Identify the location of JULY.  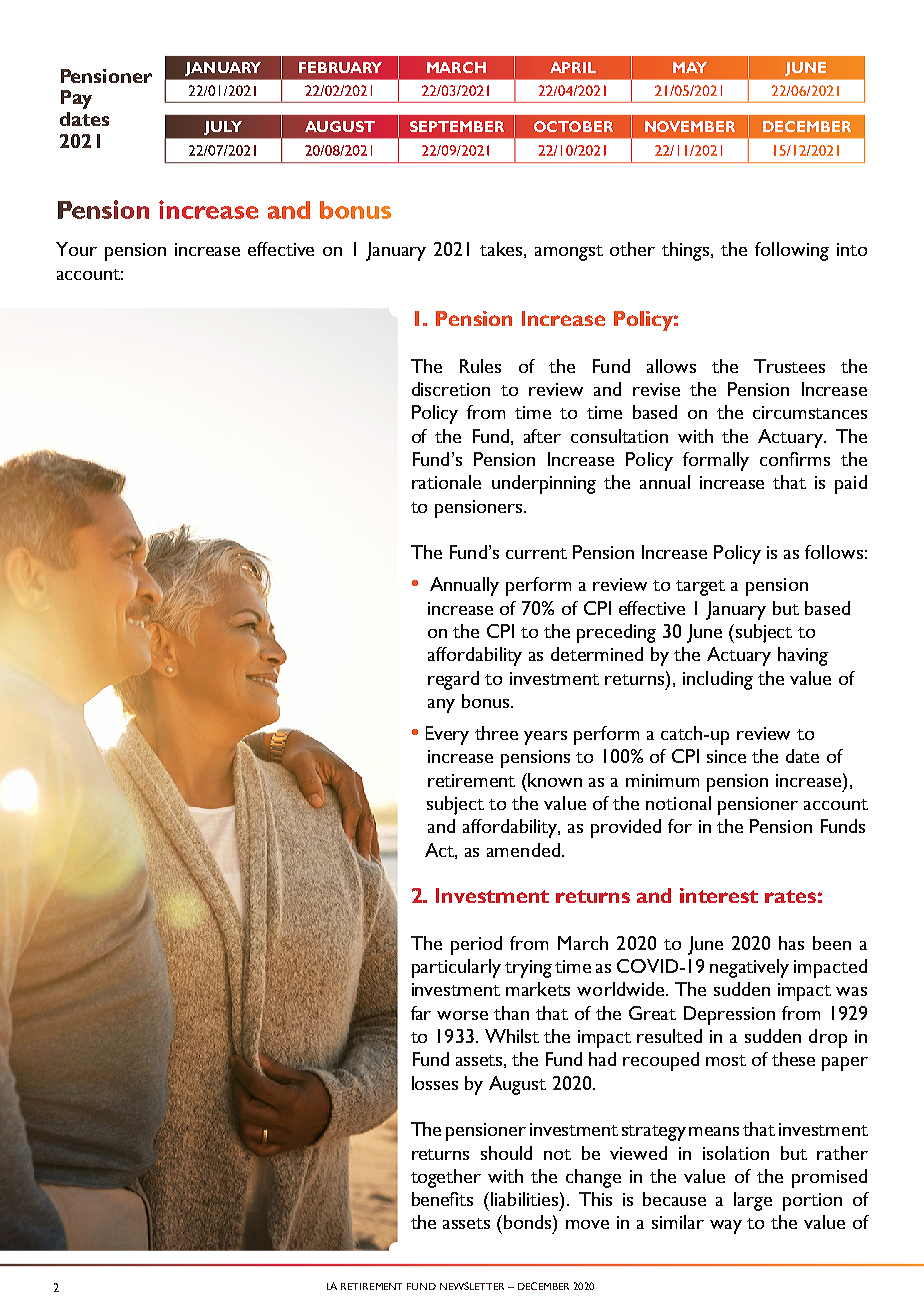
(223, 128).
